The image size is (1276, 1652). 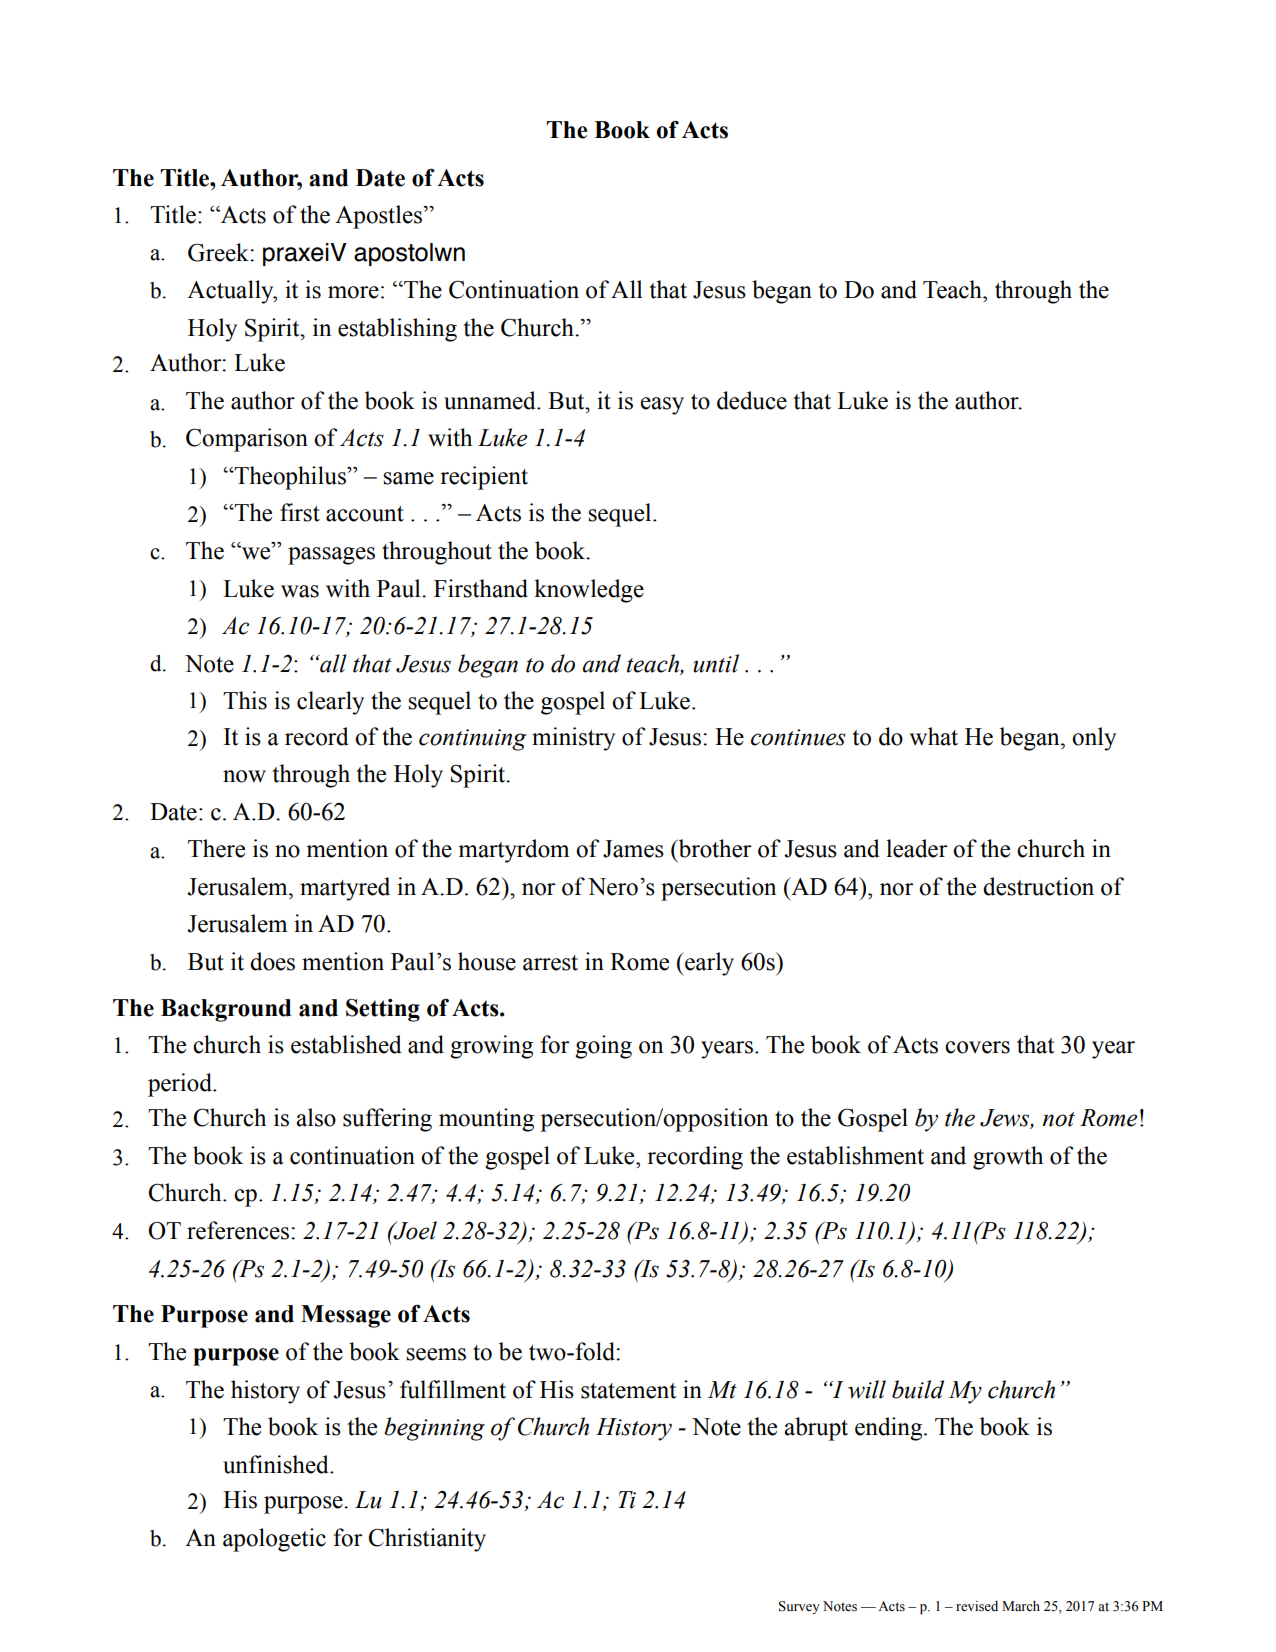 What do you see at coordinates (1038, 886) in the image?
I see `destruction` at bounding box center [1038, 886].
